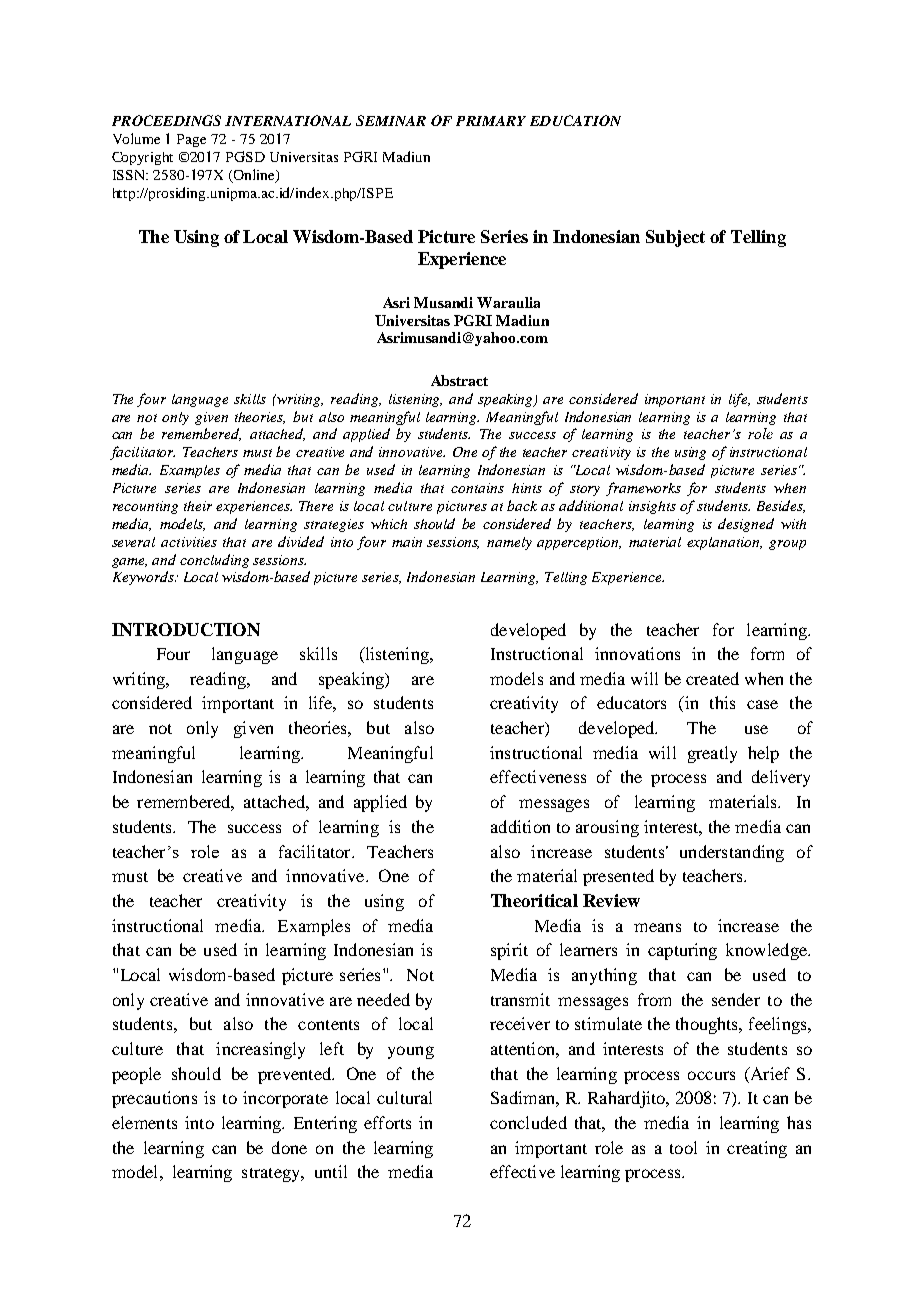 The image size is (924, 1308). What do you see at coordinates (144, 1122) in the screenshot?
I see `elements` at bounding box center [144, 1122].
